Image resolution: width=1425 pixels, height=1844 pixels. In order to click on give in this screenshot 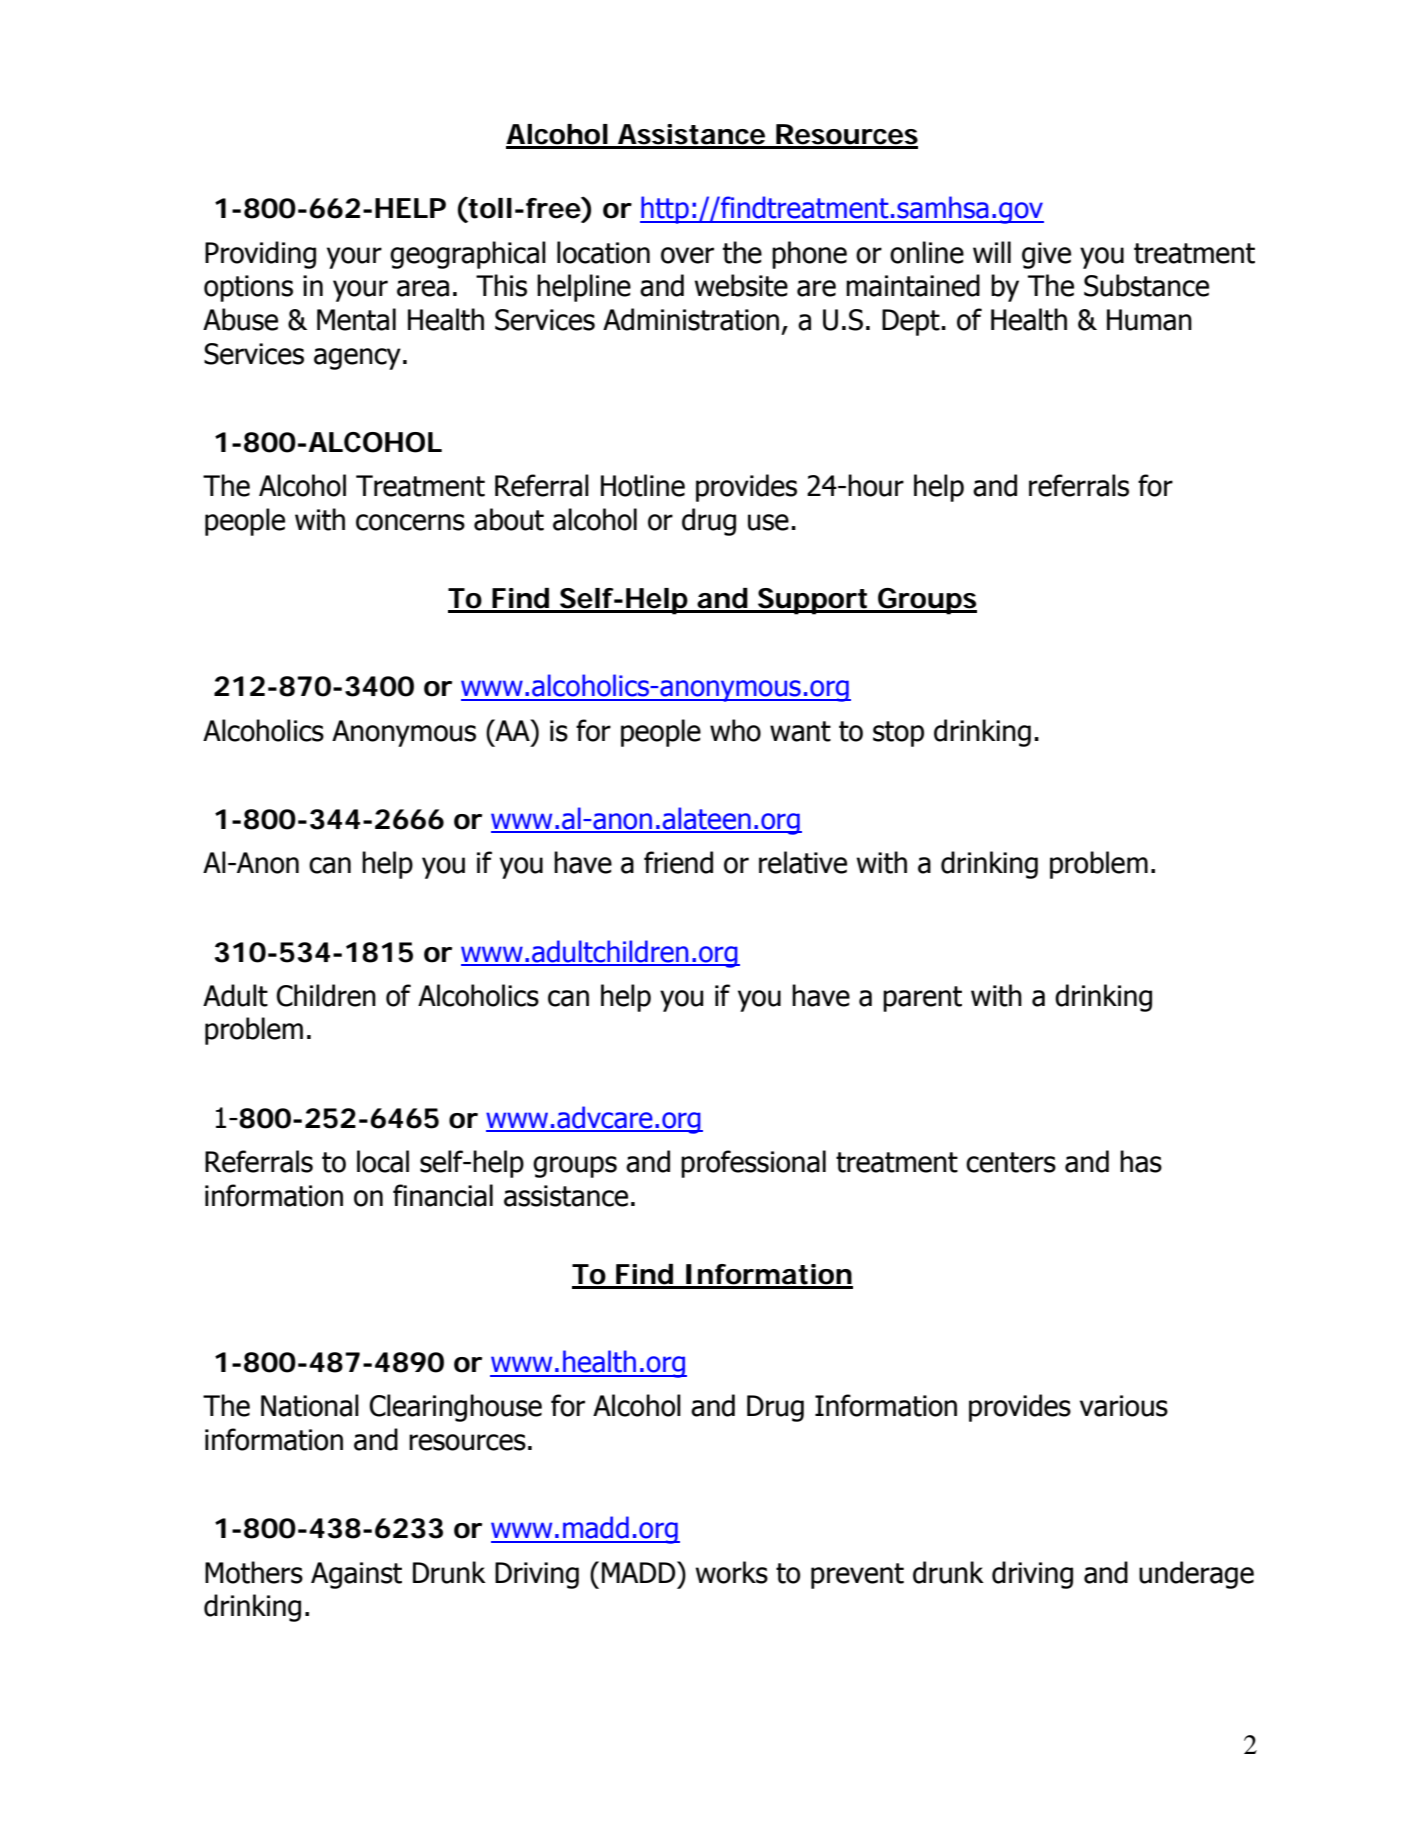, I will do `click(1046, 255)`.
